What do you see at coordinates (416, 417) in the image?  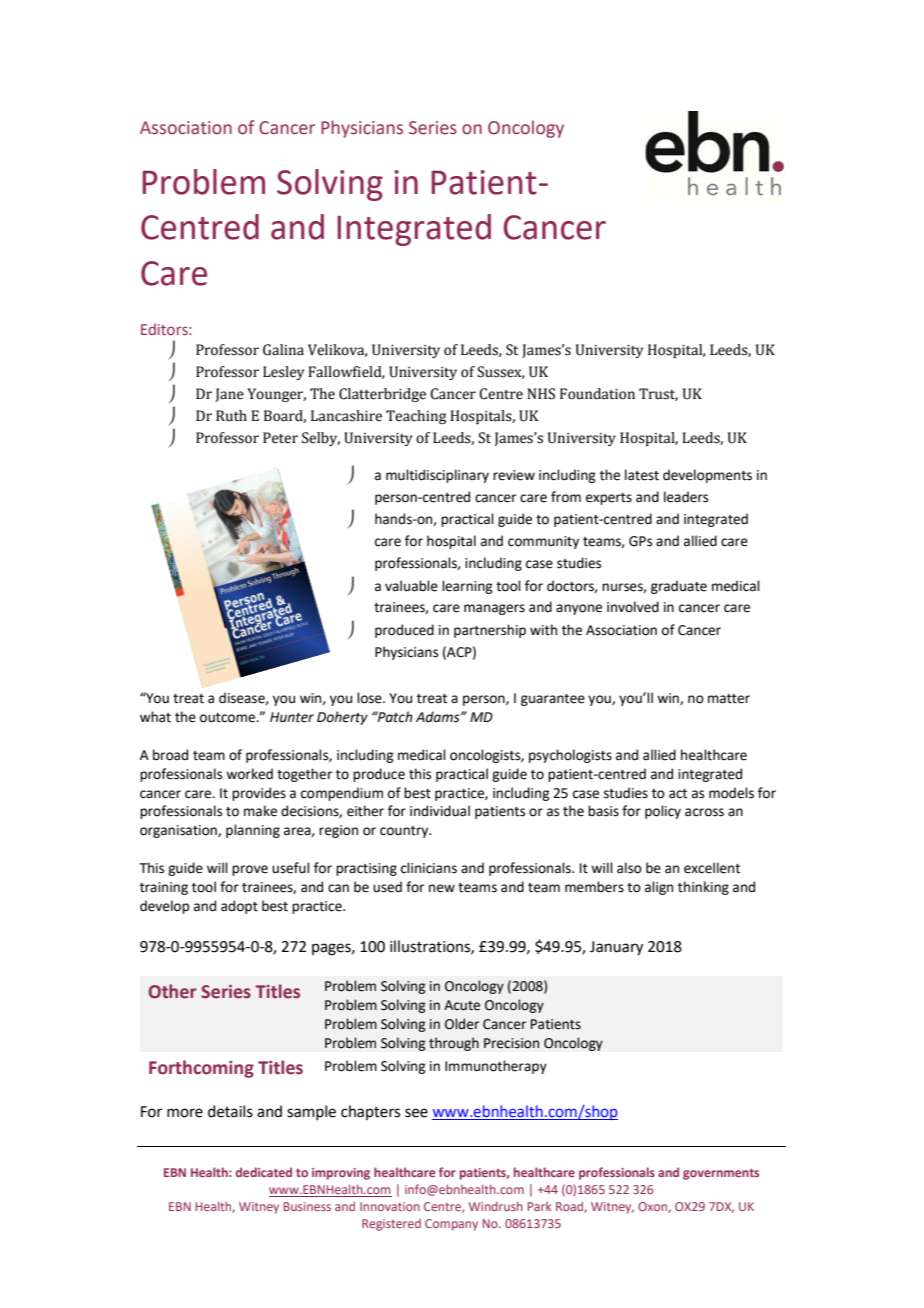 I see `Teaching` at bounding box center [416, 417].
